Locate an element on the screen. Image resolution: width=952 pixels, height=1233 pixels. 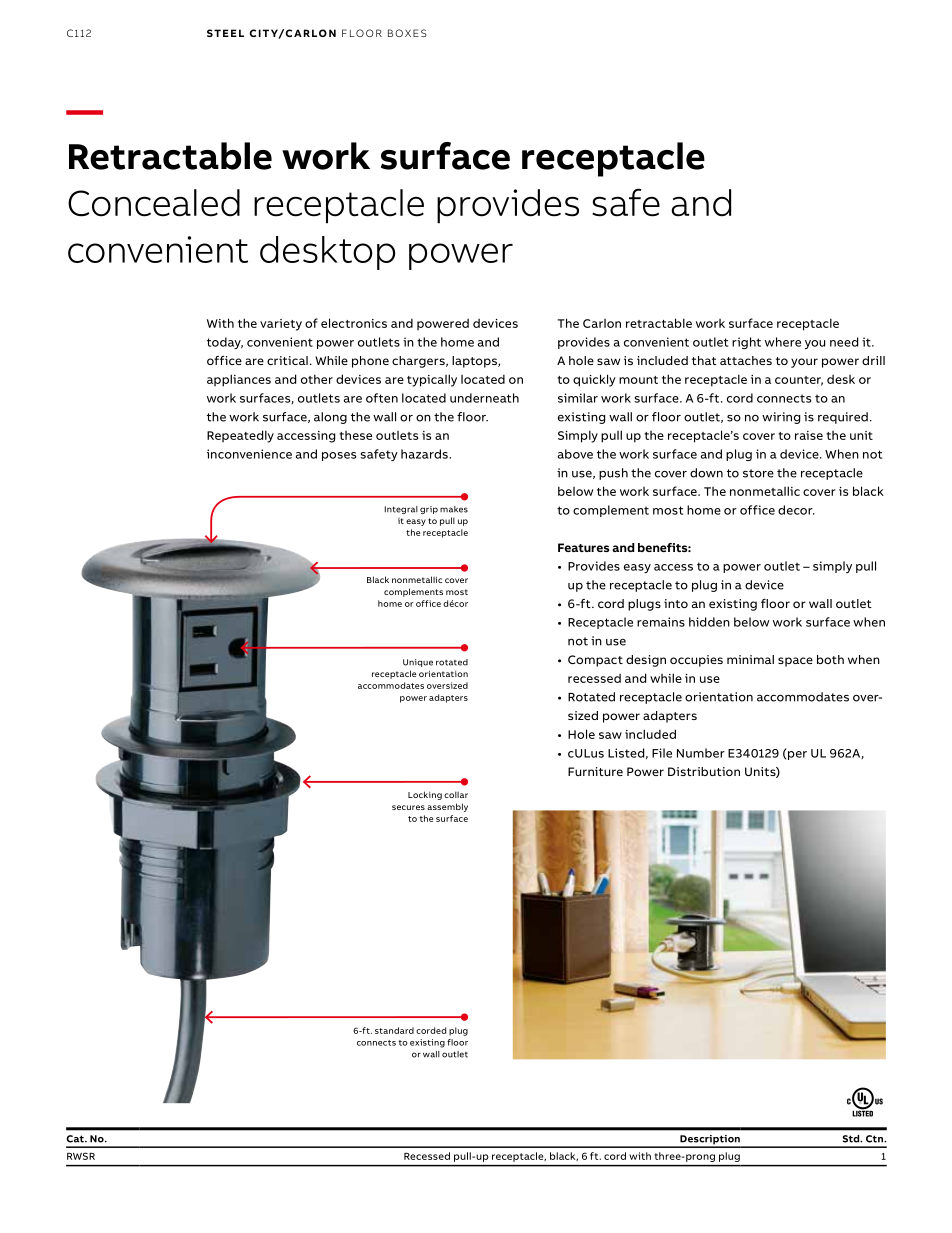
laptops is located at coordinates (475, 362).
